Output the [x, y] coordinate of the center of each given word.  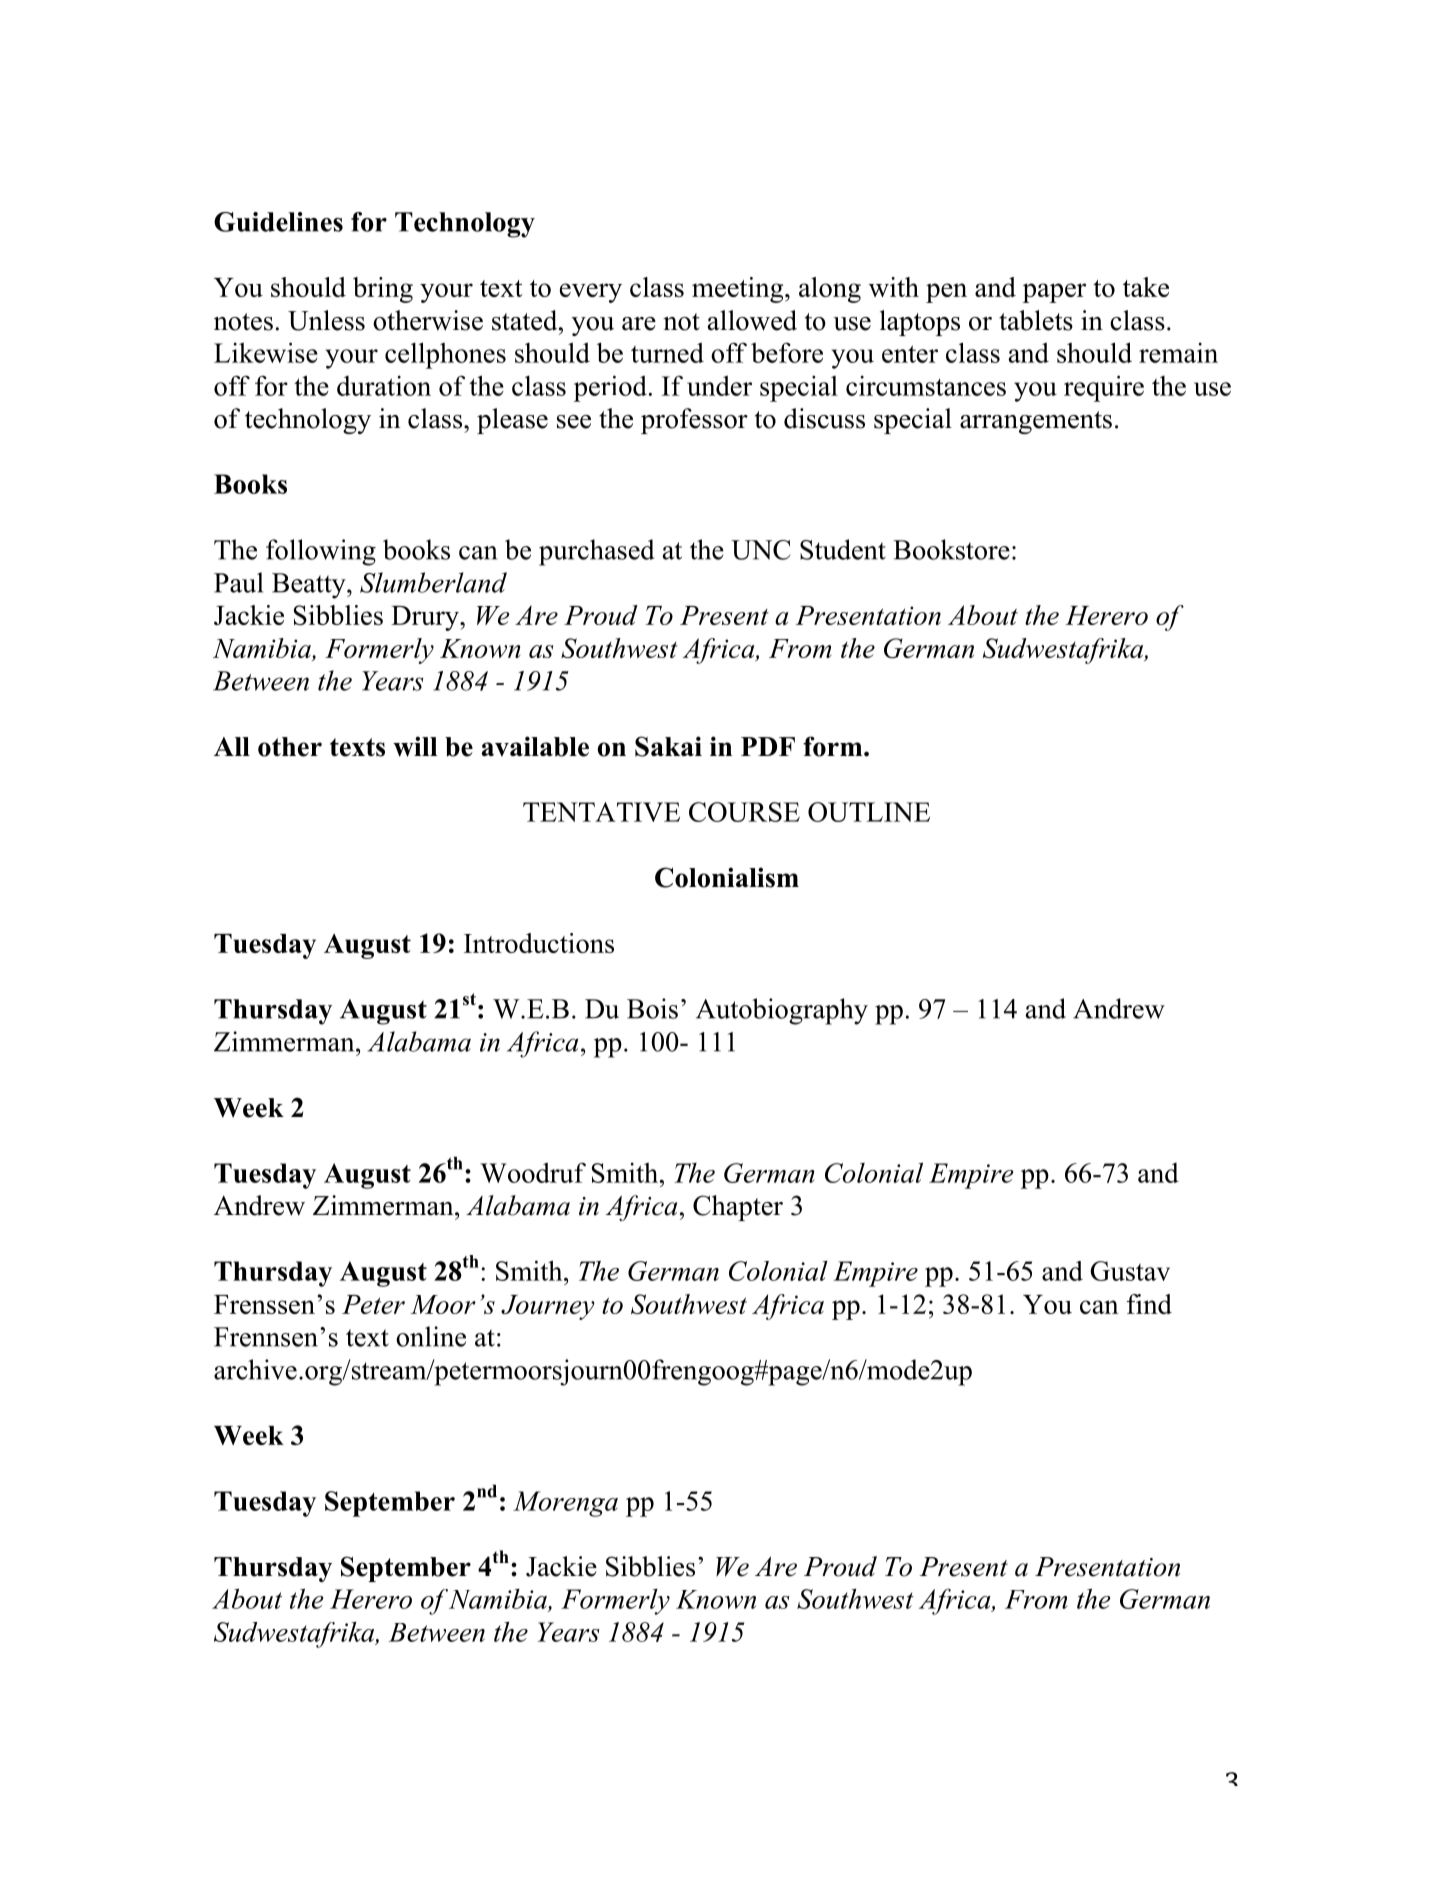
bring [383, 290]
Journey [547, 1307]
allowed [752, 320]
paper [1054, 293]
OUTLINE [869, 812]
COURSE [744, 812]
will [415, 746]
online [431, 1336]
